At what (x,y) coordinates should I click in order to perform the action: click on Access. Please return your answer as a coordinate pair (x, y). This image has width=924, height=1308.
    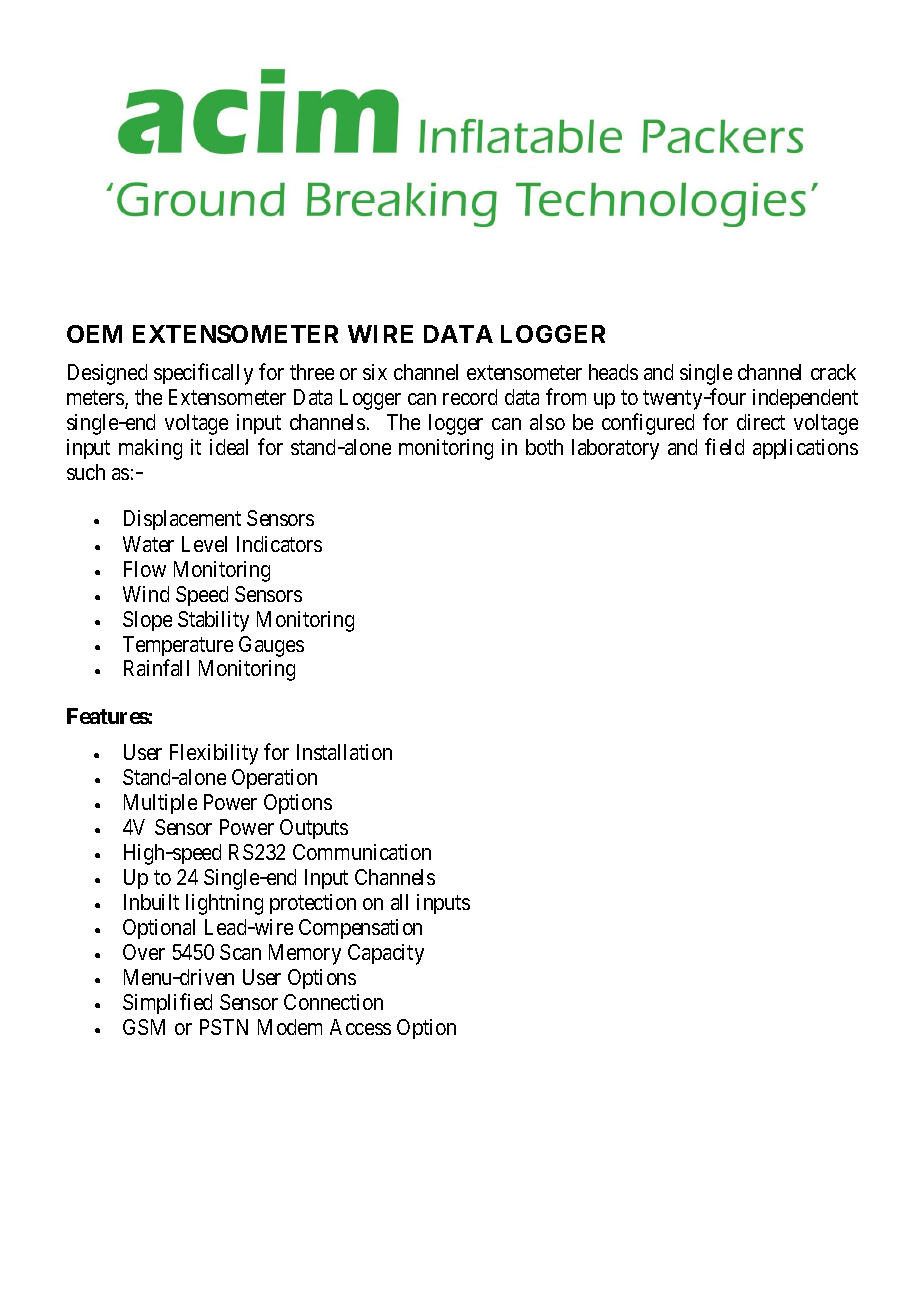
    Looking at the image, I should click on (360, 1027).
